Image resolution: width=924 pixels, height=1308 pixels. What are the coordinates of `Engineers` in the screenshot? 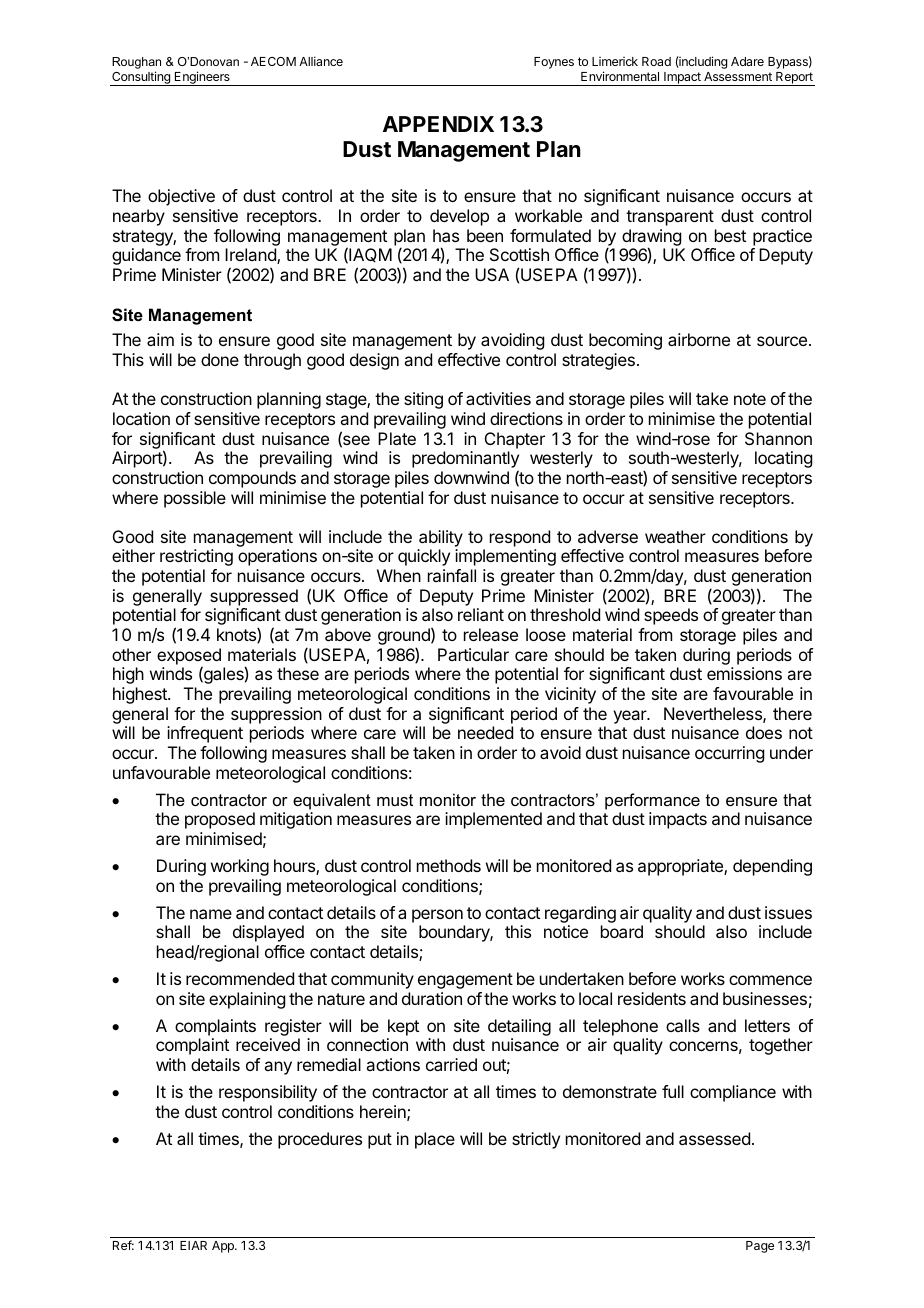 It's located at (202, 78).
